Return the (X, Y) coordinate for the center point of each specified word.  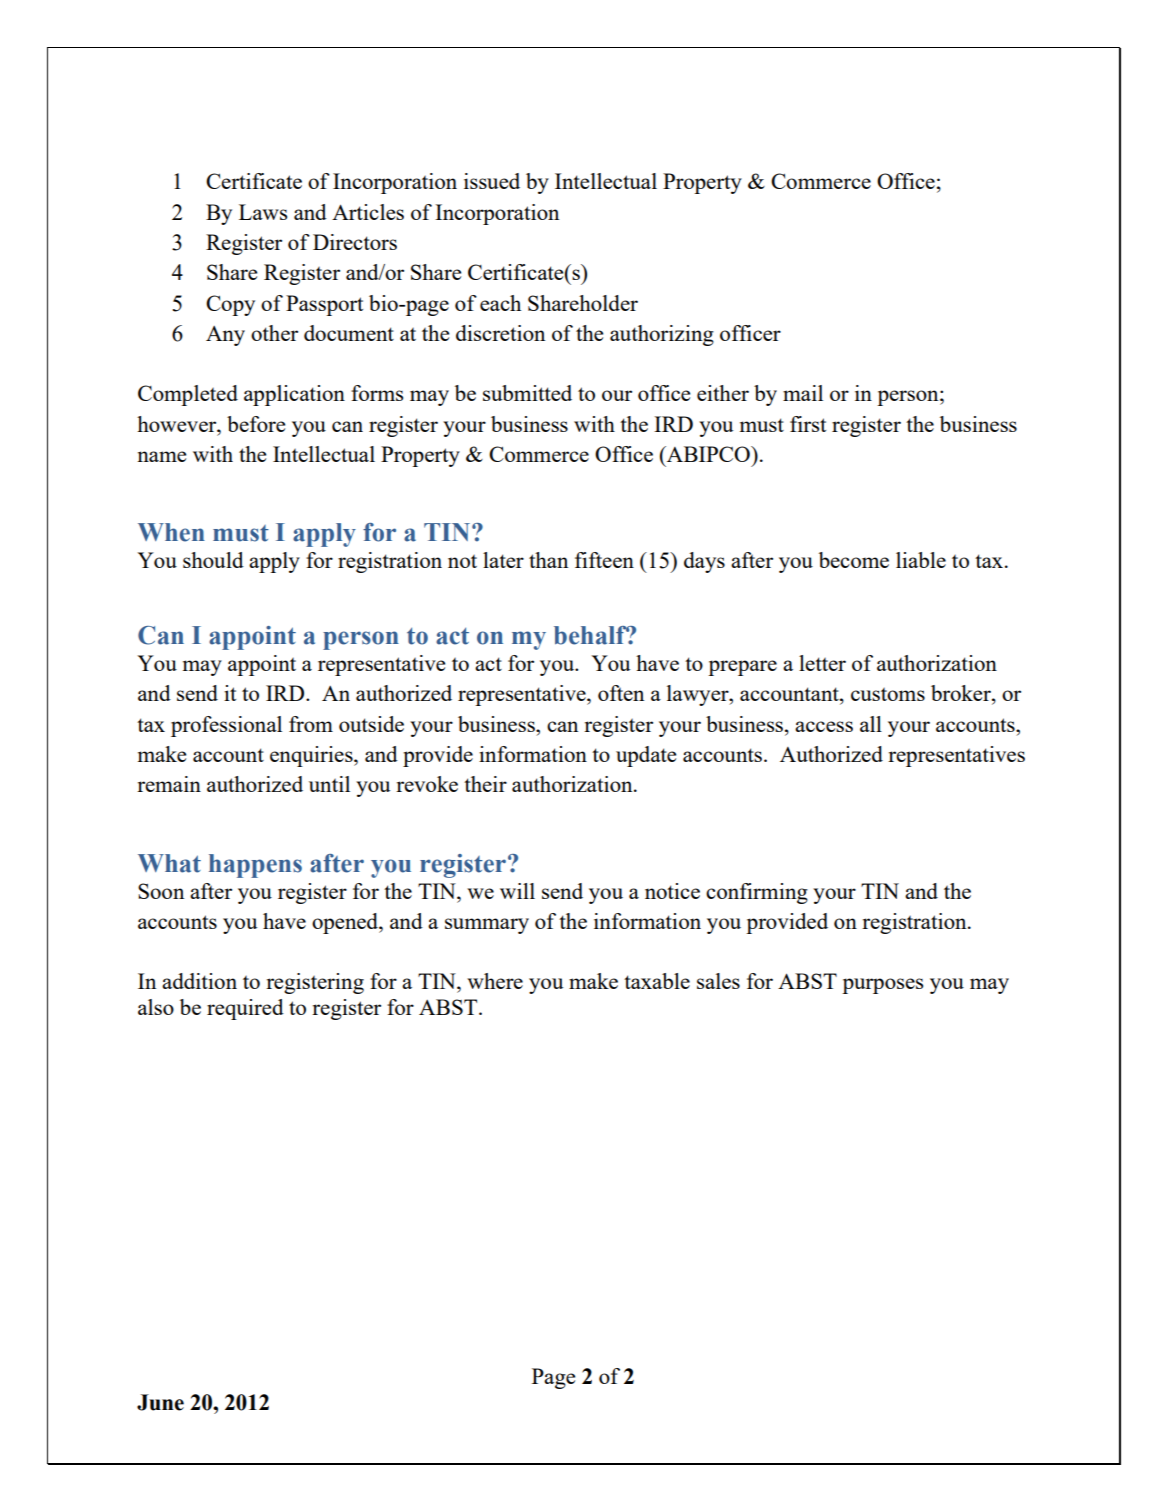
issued (492, 181)
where (495, 981)
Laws (263, 212)
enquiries (312, 756)
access (824, 726)
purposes (882, 986)
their (485, 784)
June (160, 1402)
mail (803, 393)
